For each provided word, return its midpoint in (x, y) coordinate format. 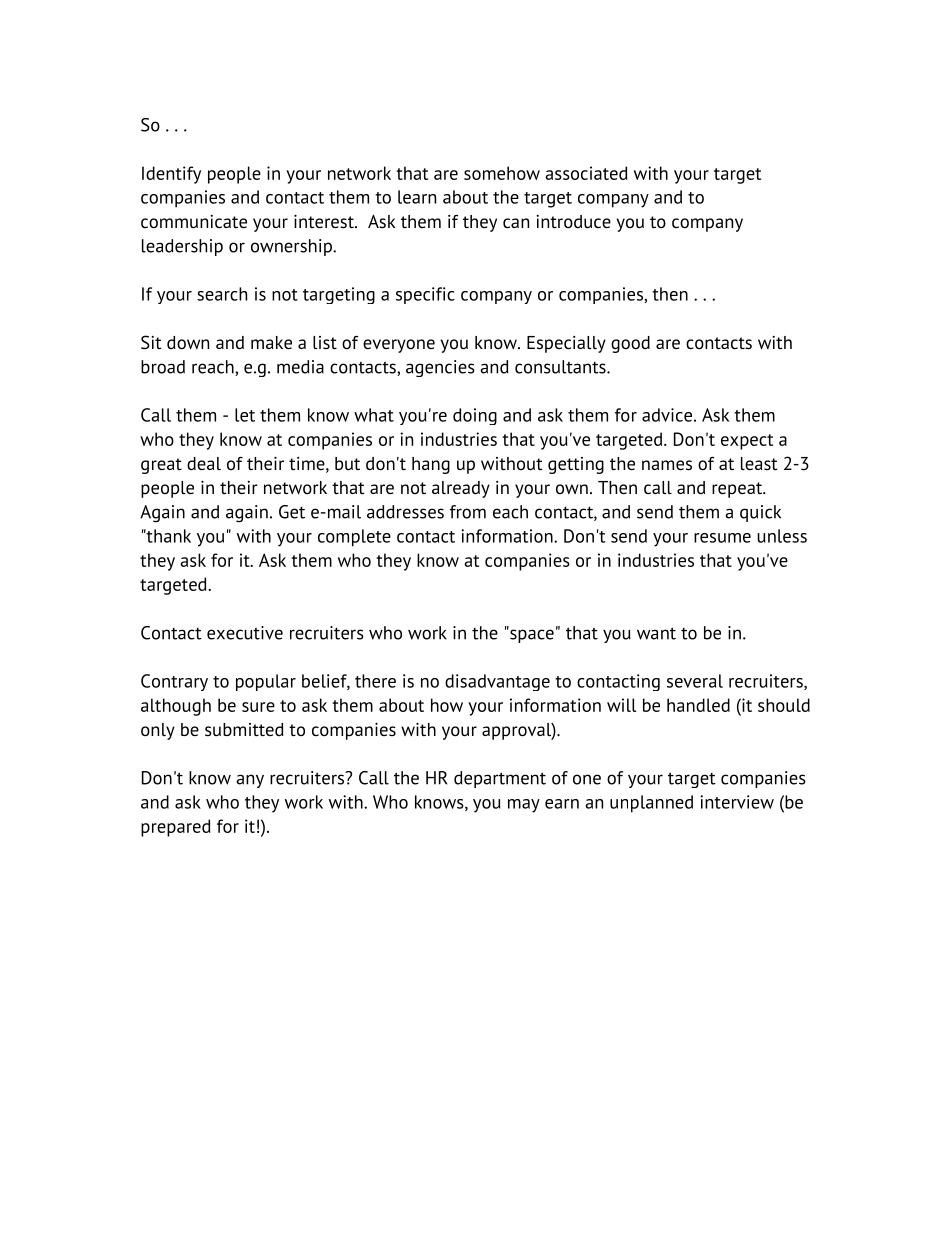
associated (586, 173)
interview (737, 802)
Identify (171, 175)
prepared (176, 828)
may (524, 806)
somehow (502, 173)
